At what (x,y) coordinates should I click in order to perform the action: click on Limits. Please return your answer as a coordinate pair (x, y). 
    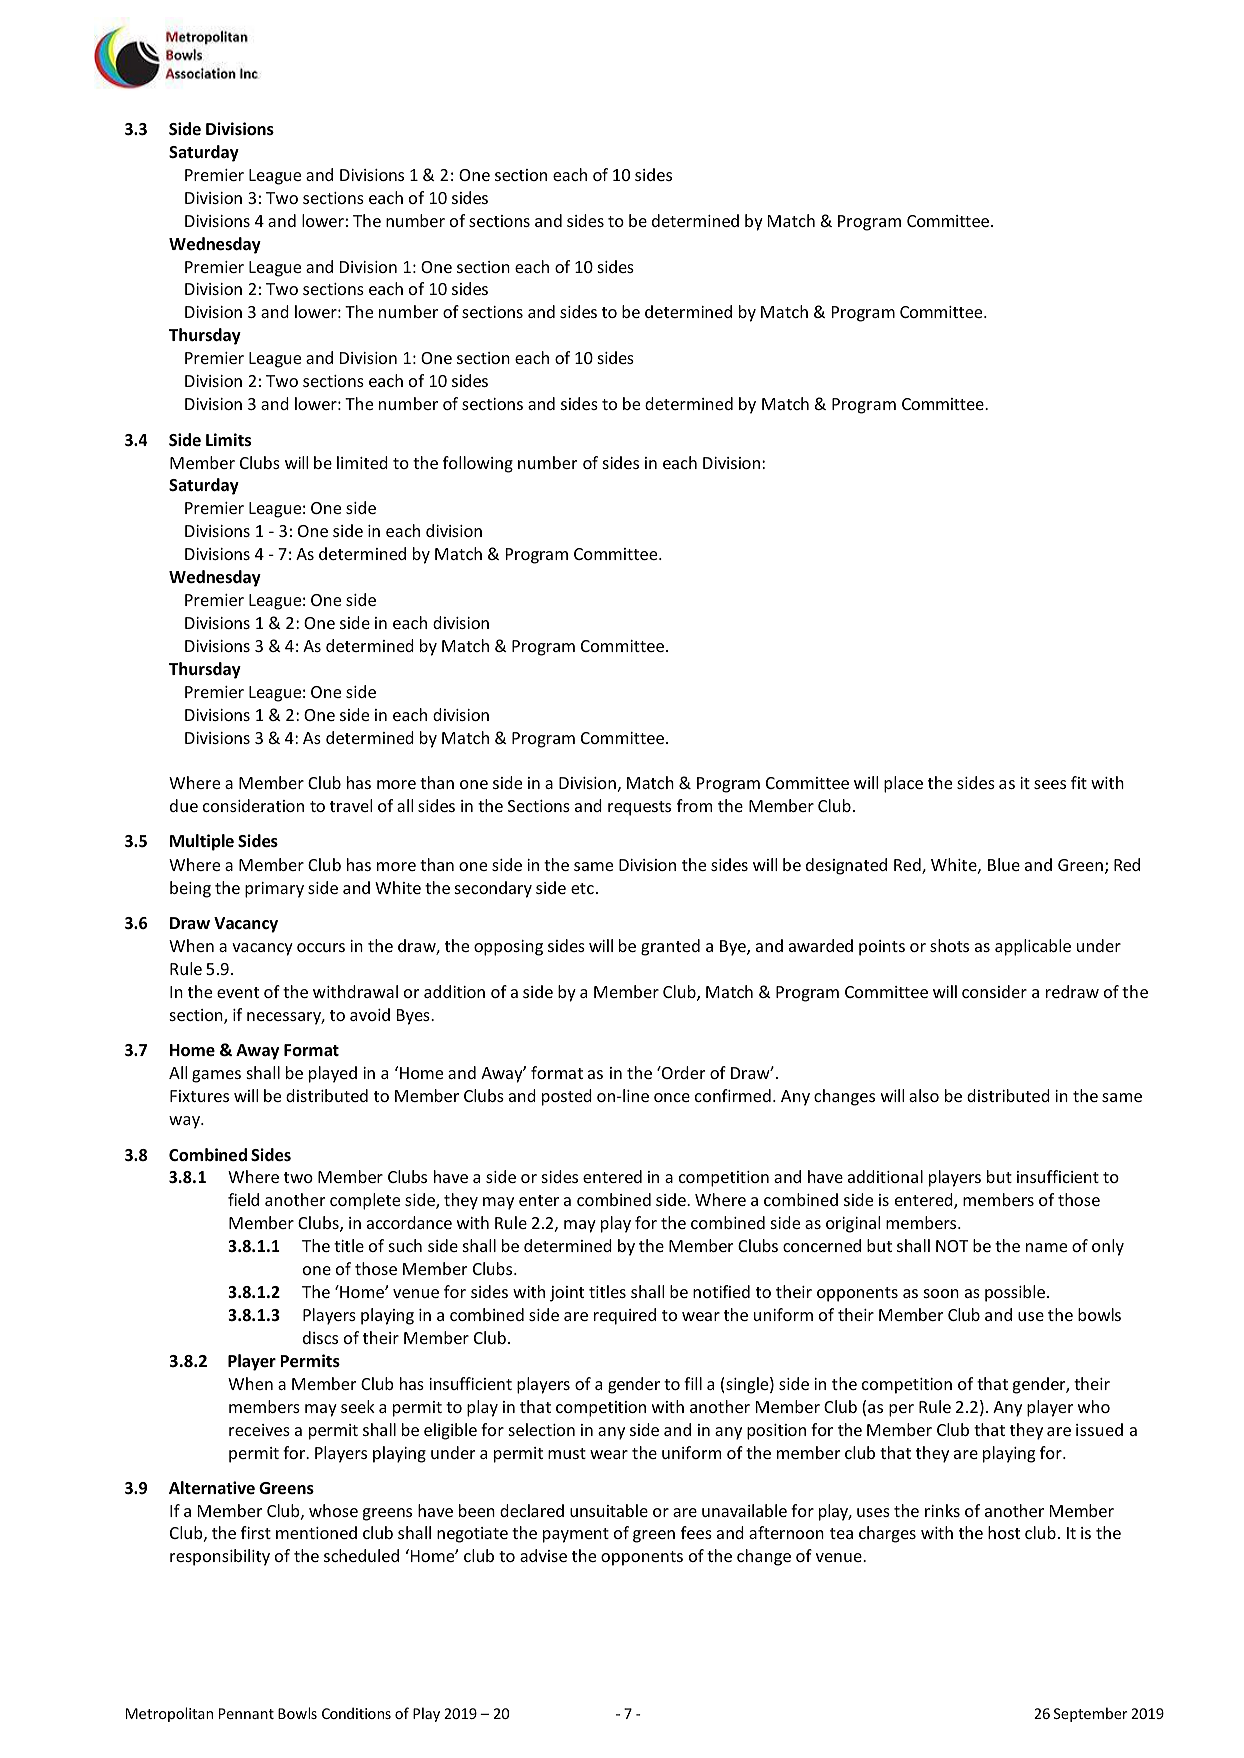
    Looking at the image, I should click on (228, 440).
